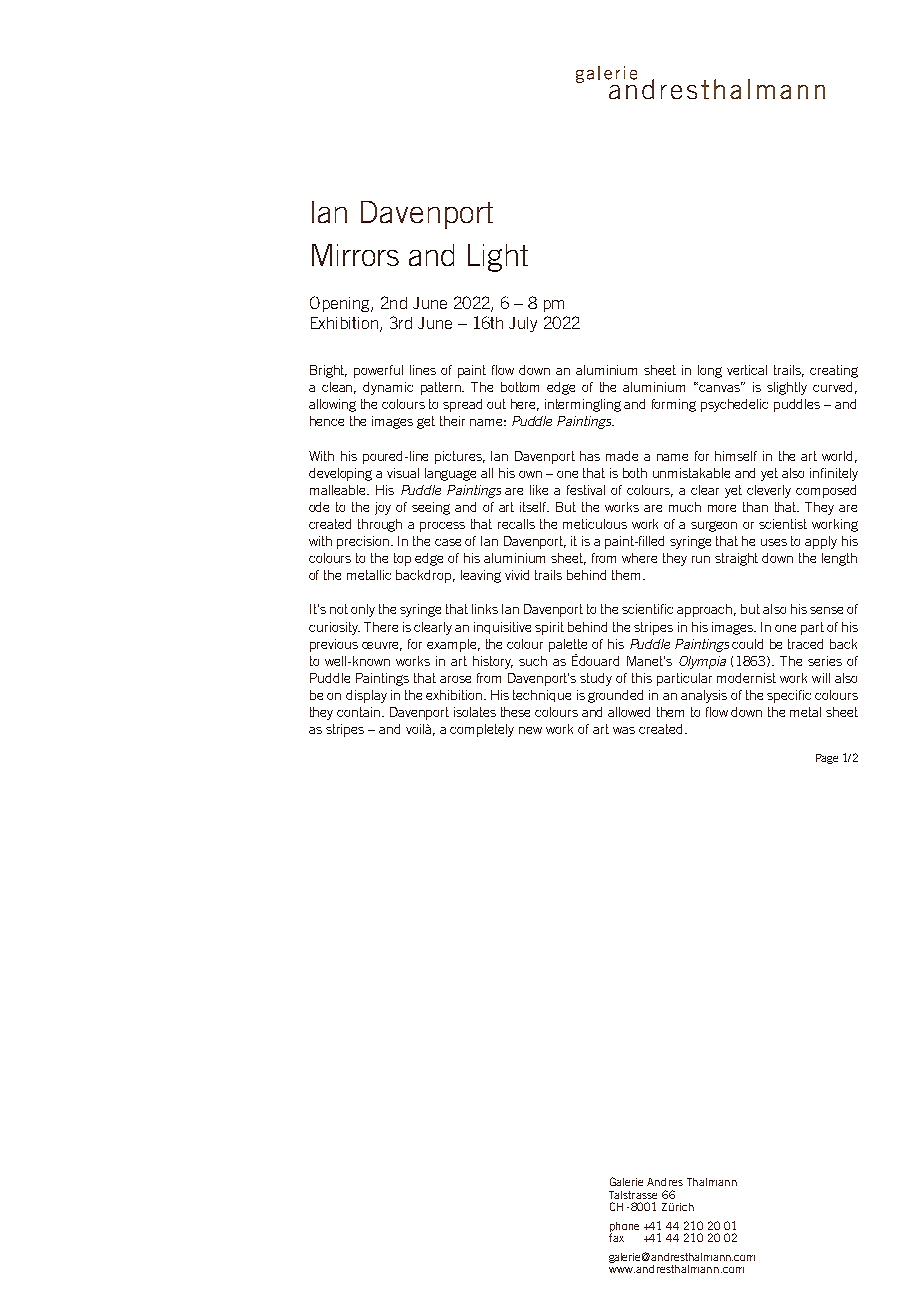  What do you see at coordinates (747, 370) in the document?
I see `vertical` at bounding box center [747, 370].
